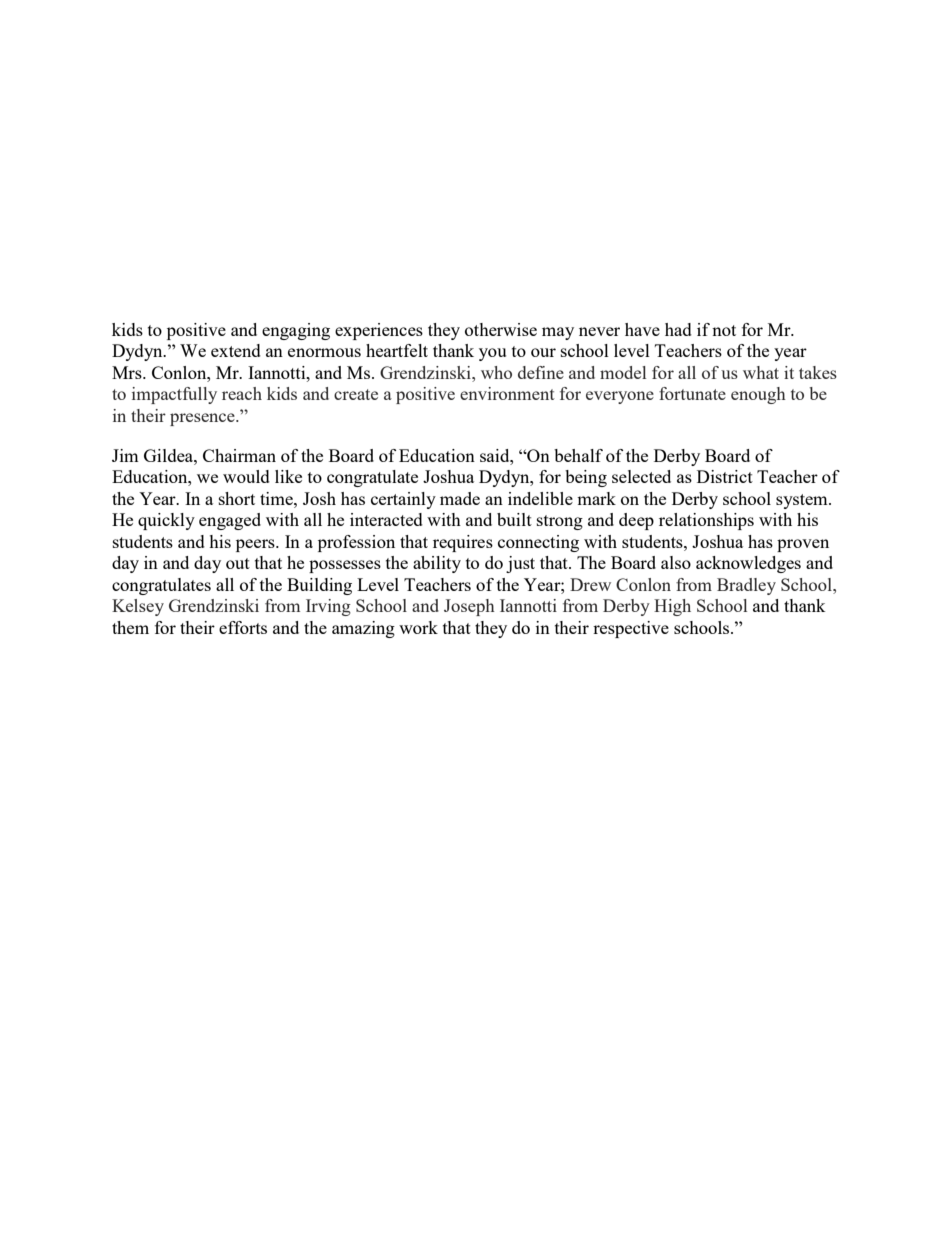  Describe the element at coordinates (678, 329) in the page. I see `had` at that location.
